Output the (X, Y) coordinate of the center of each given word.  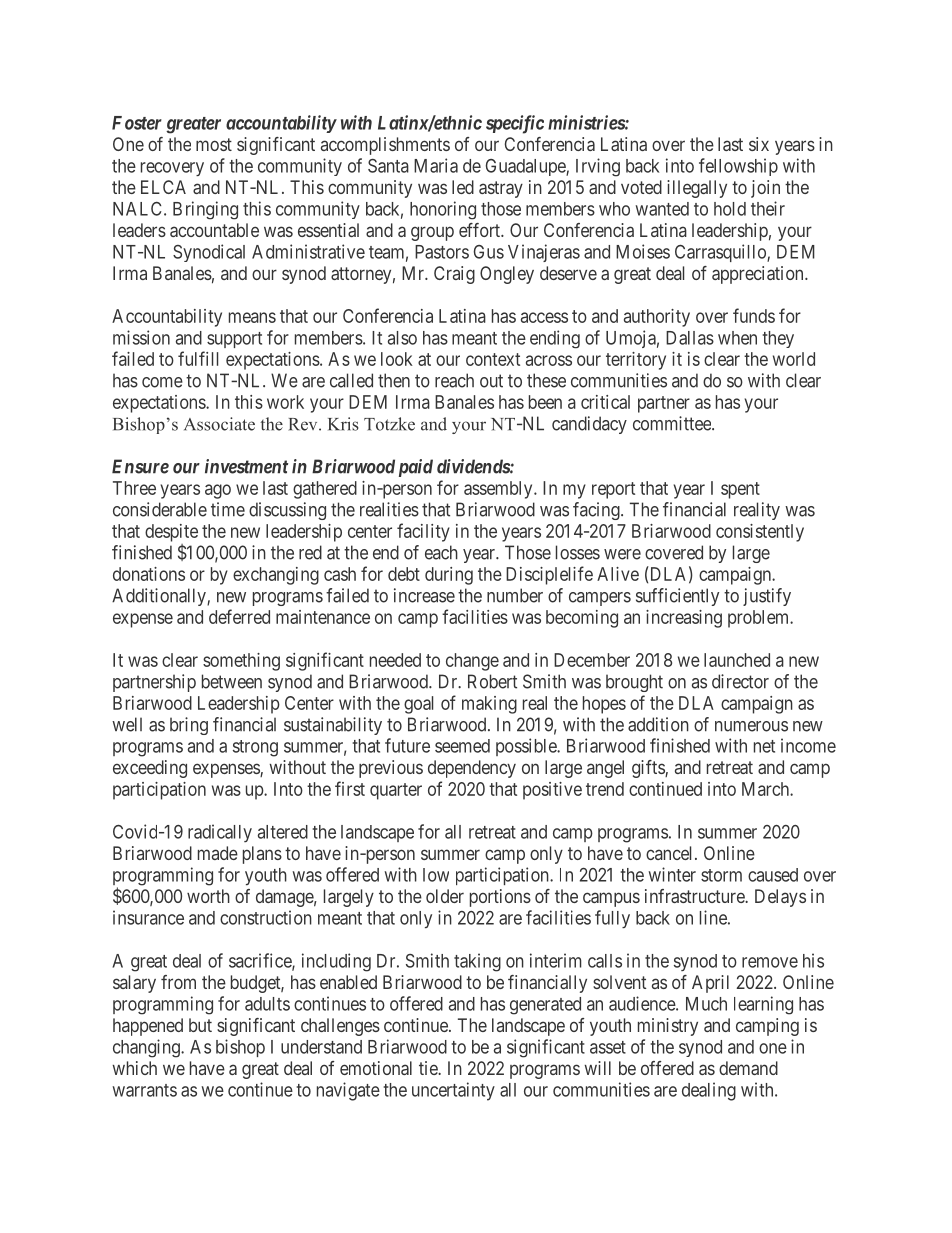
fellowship (738, 167)
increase (424, 595)
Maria (436, 165)
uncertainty (453, 1091)
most (214, 144)
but (200, 1025)
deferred (239, 616)
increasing (684, 619)
